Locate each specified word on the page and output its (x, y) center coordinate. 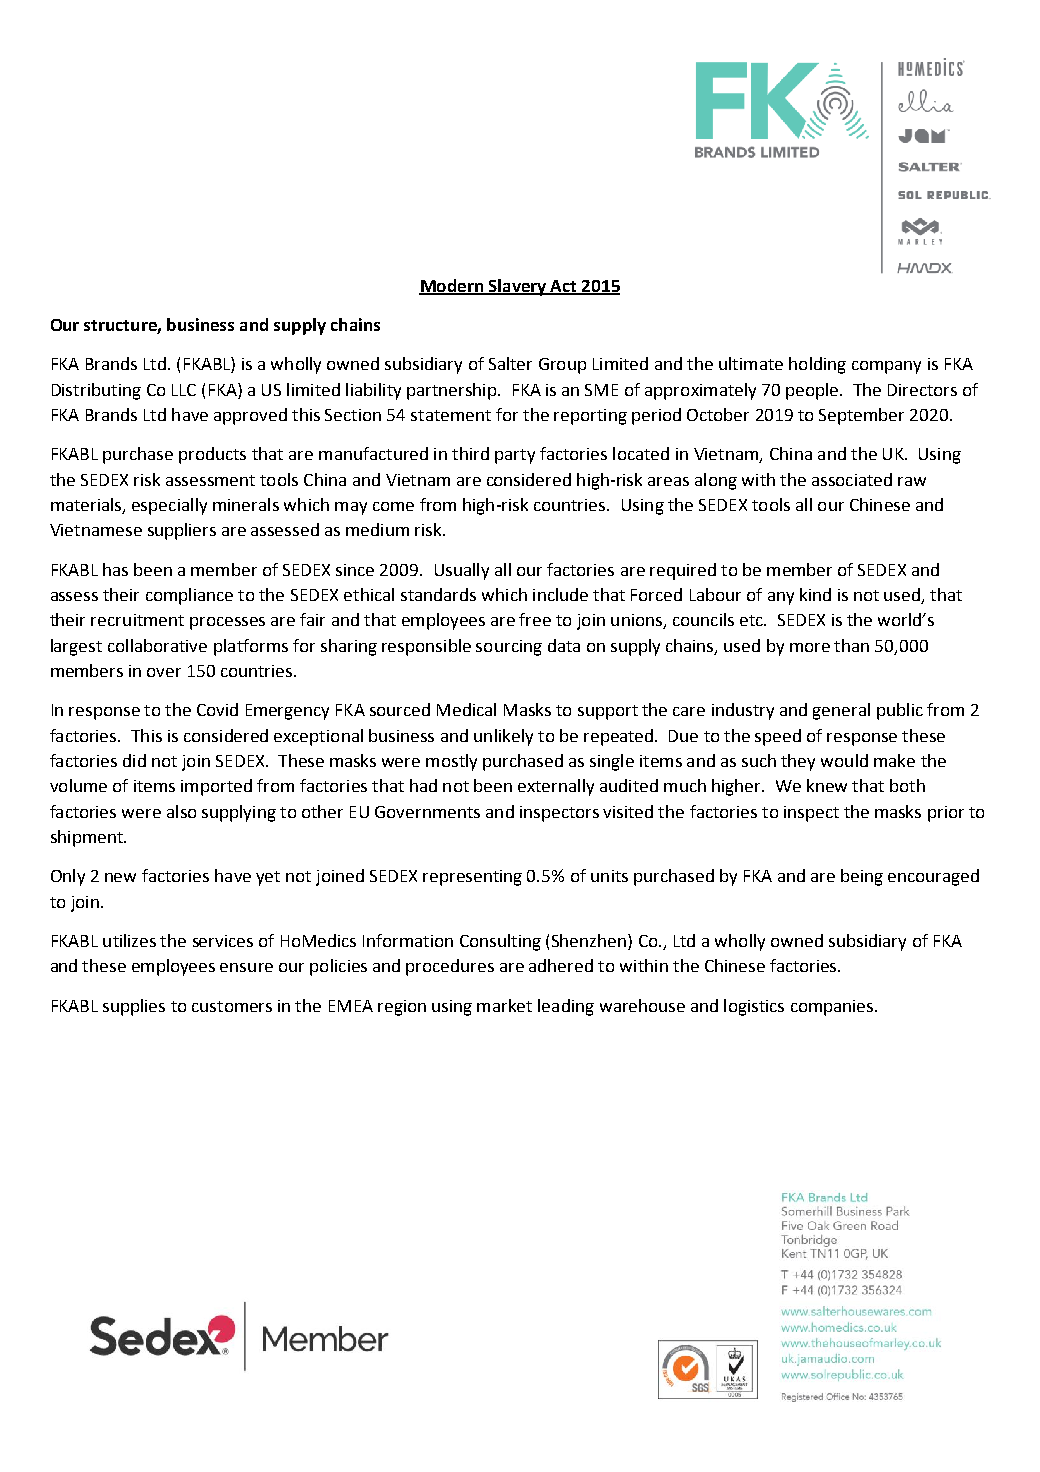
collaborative (157, 645)
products (212, 455)
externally (556, 787)
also (181, 811)
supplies (134, 1007)
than (851, 645)
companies (833, 1008)
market (504, 1005)
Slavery (517, 287)
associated (852, 479)
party (515, 456)
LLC (184, 390)
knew (827, 785)
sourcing (509, 648)
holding (817, 365)
